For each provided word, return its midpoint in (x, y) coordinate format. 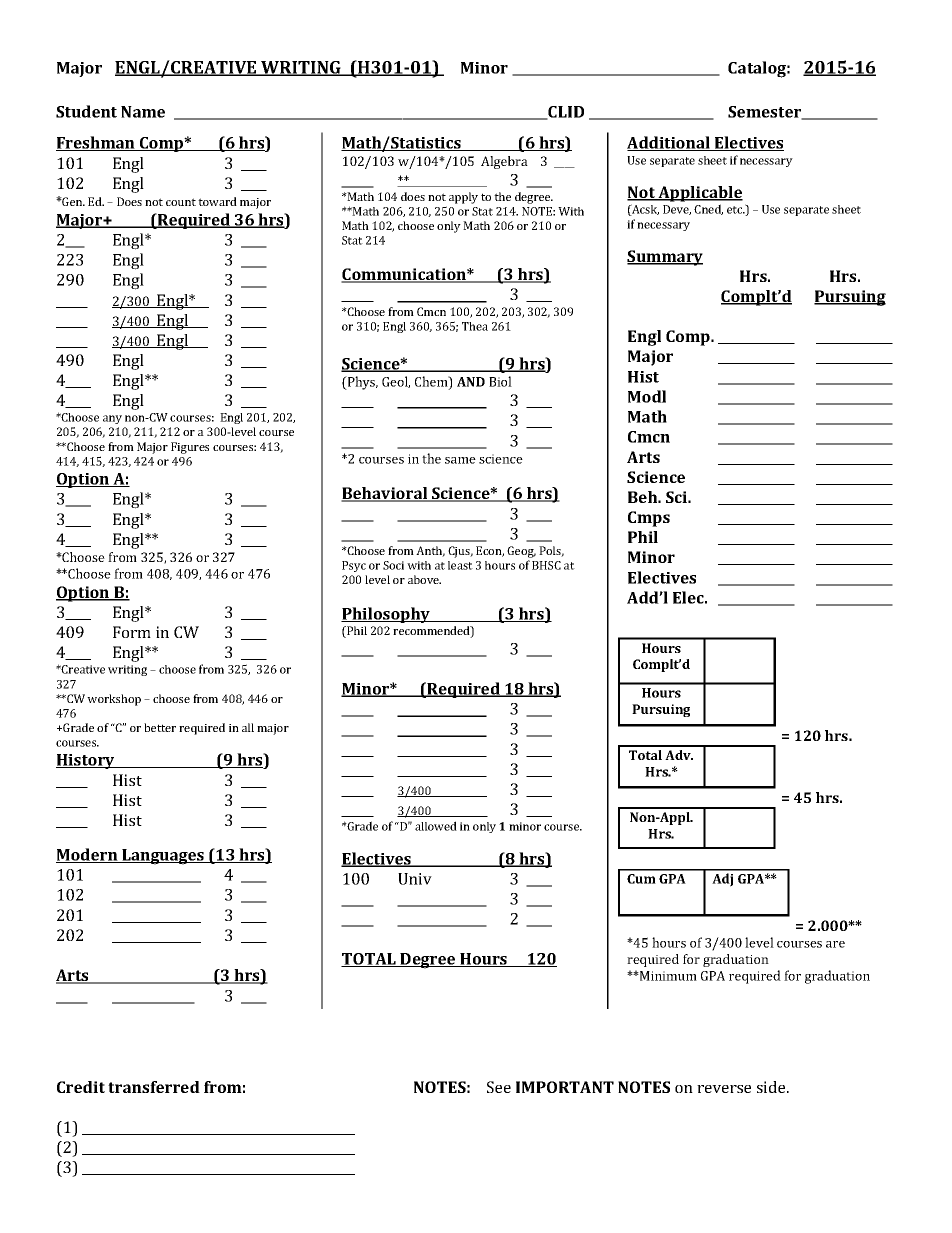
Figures (190, 448)
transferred (154, 1087)
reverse (724, 1089)
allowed (436, 826)
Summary (665, 258)
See (499, 1087)
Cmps (649, 519)
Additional (669, 143)
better (160, 727)
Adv (679, 755)
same (460, 460)
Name (143, 112)
